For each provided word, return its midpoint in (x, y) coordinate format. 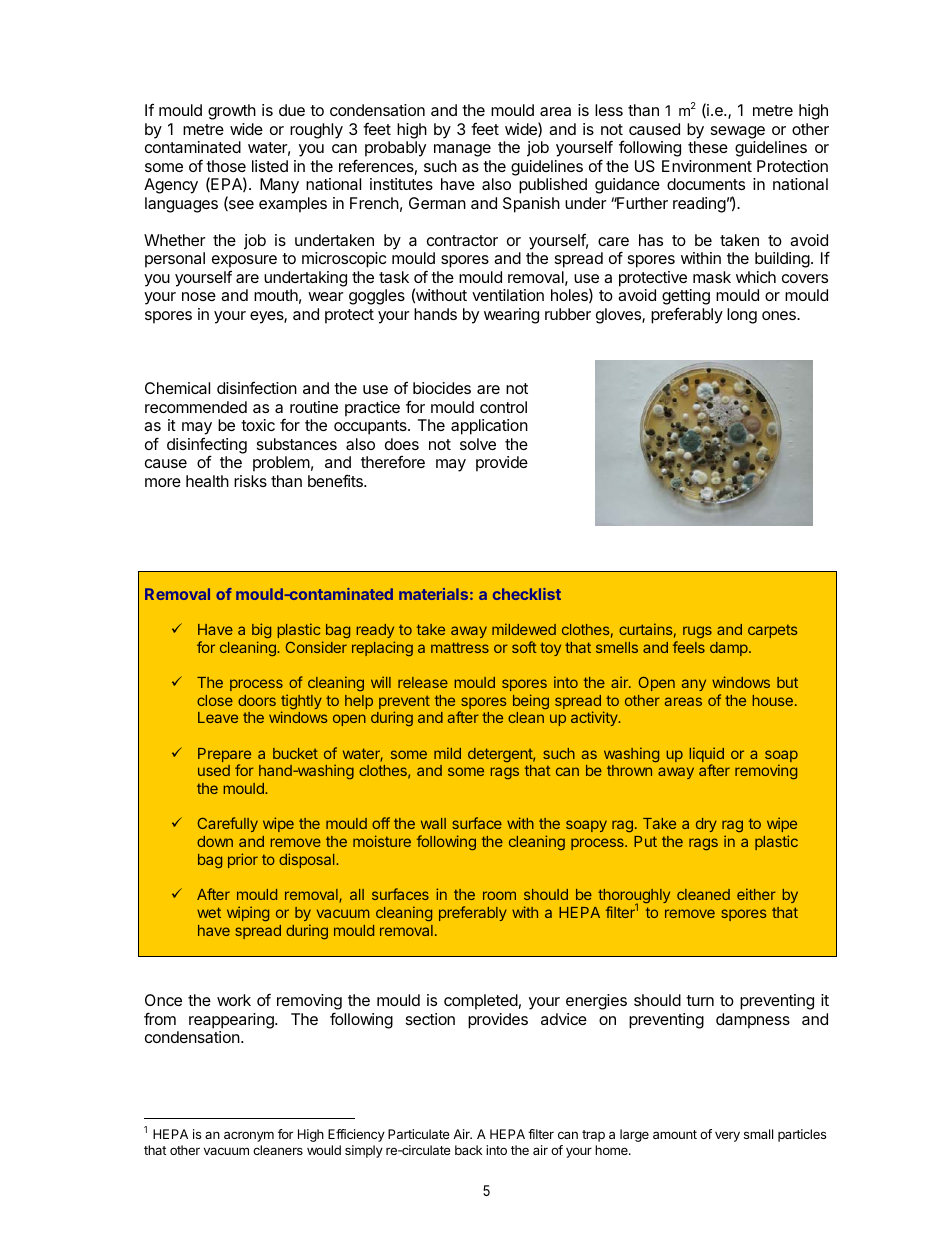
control (503, 407)
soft (524, 647)
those (226, 166)
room (499, 895)
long (742, 316)
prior (243, 860)
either (756, 894)
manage (462, 150)
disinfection (257, 388)
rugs (697, 632)
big (261, 630)
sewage (738, 132)
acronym (249, 1136)
